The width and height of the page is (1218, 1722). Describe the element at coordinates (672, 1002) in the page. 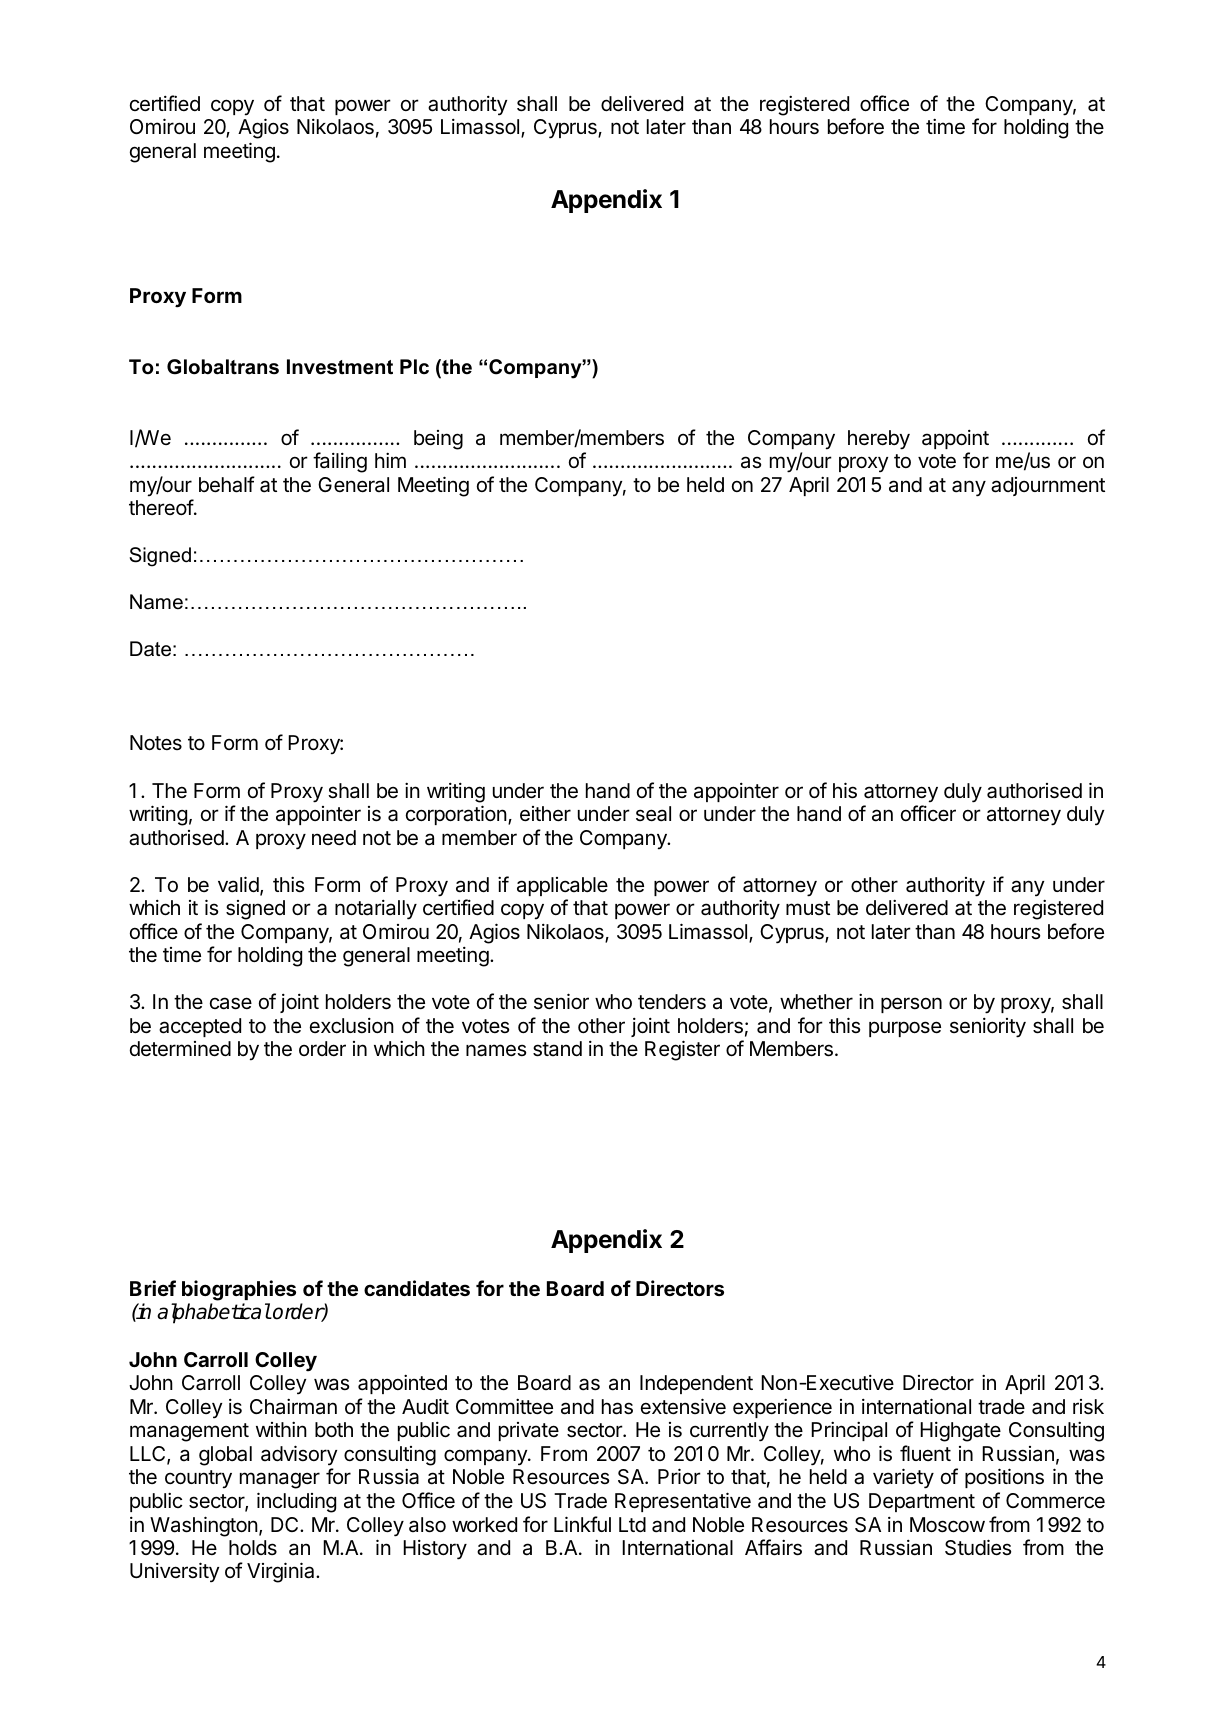

I see `tenders` at that location.
